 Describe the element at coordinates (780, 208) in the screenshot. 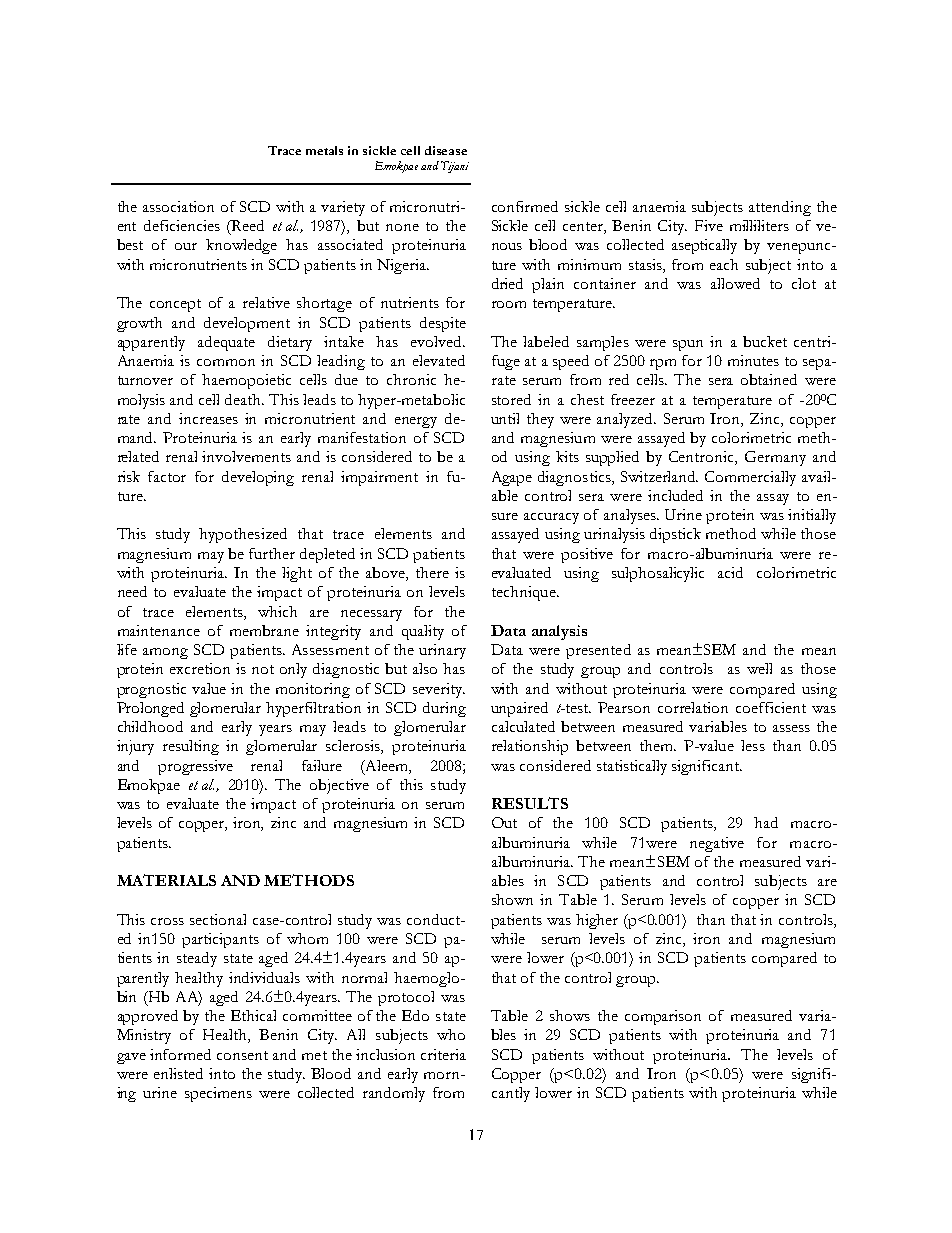

I see `attending` at that location.
